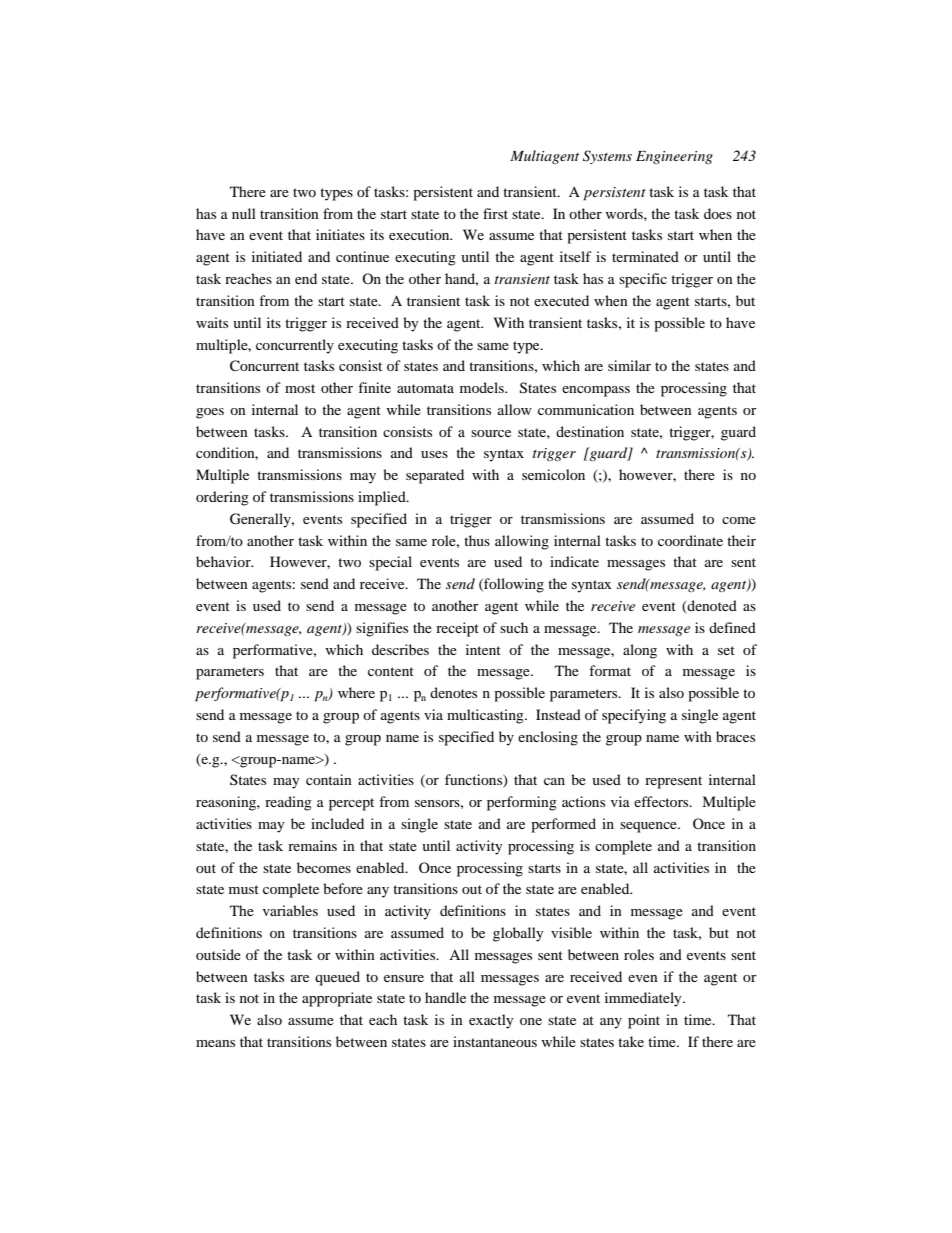  What do you see at coordinates (215, 1043) in the screenshot?
I see `means` at bounding box center [215, 1043].
